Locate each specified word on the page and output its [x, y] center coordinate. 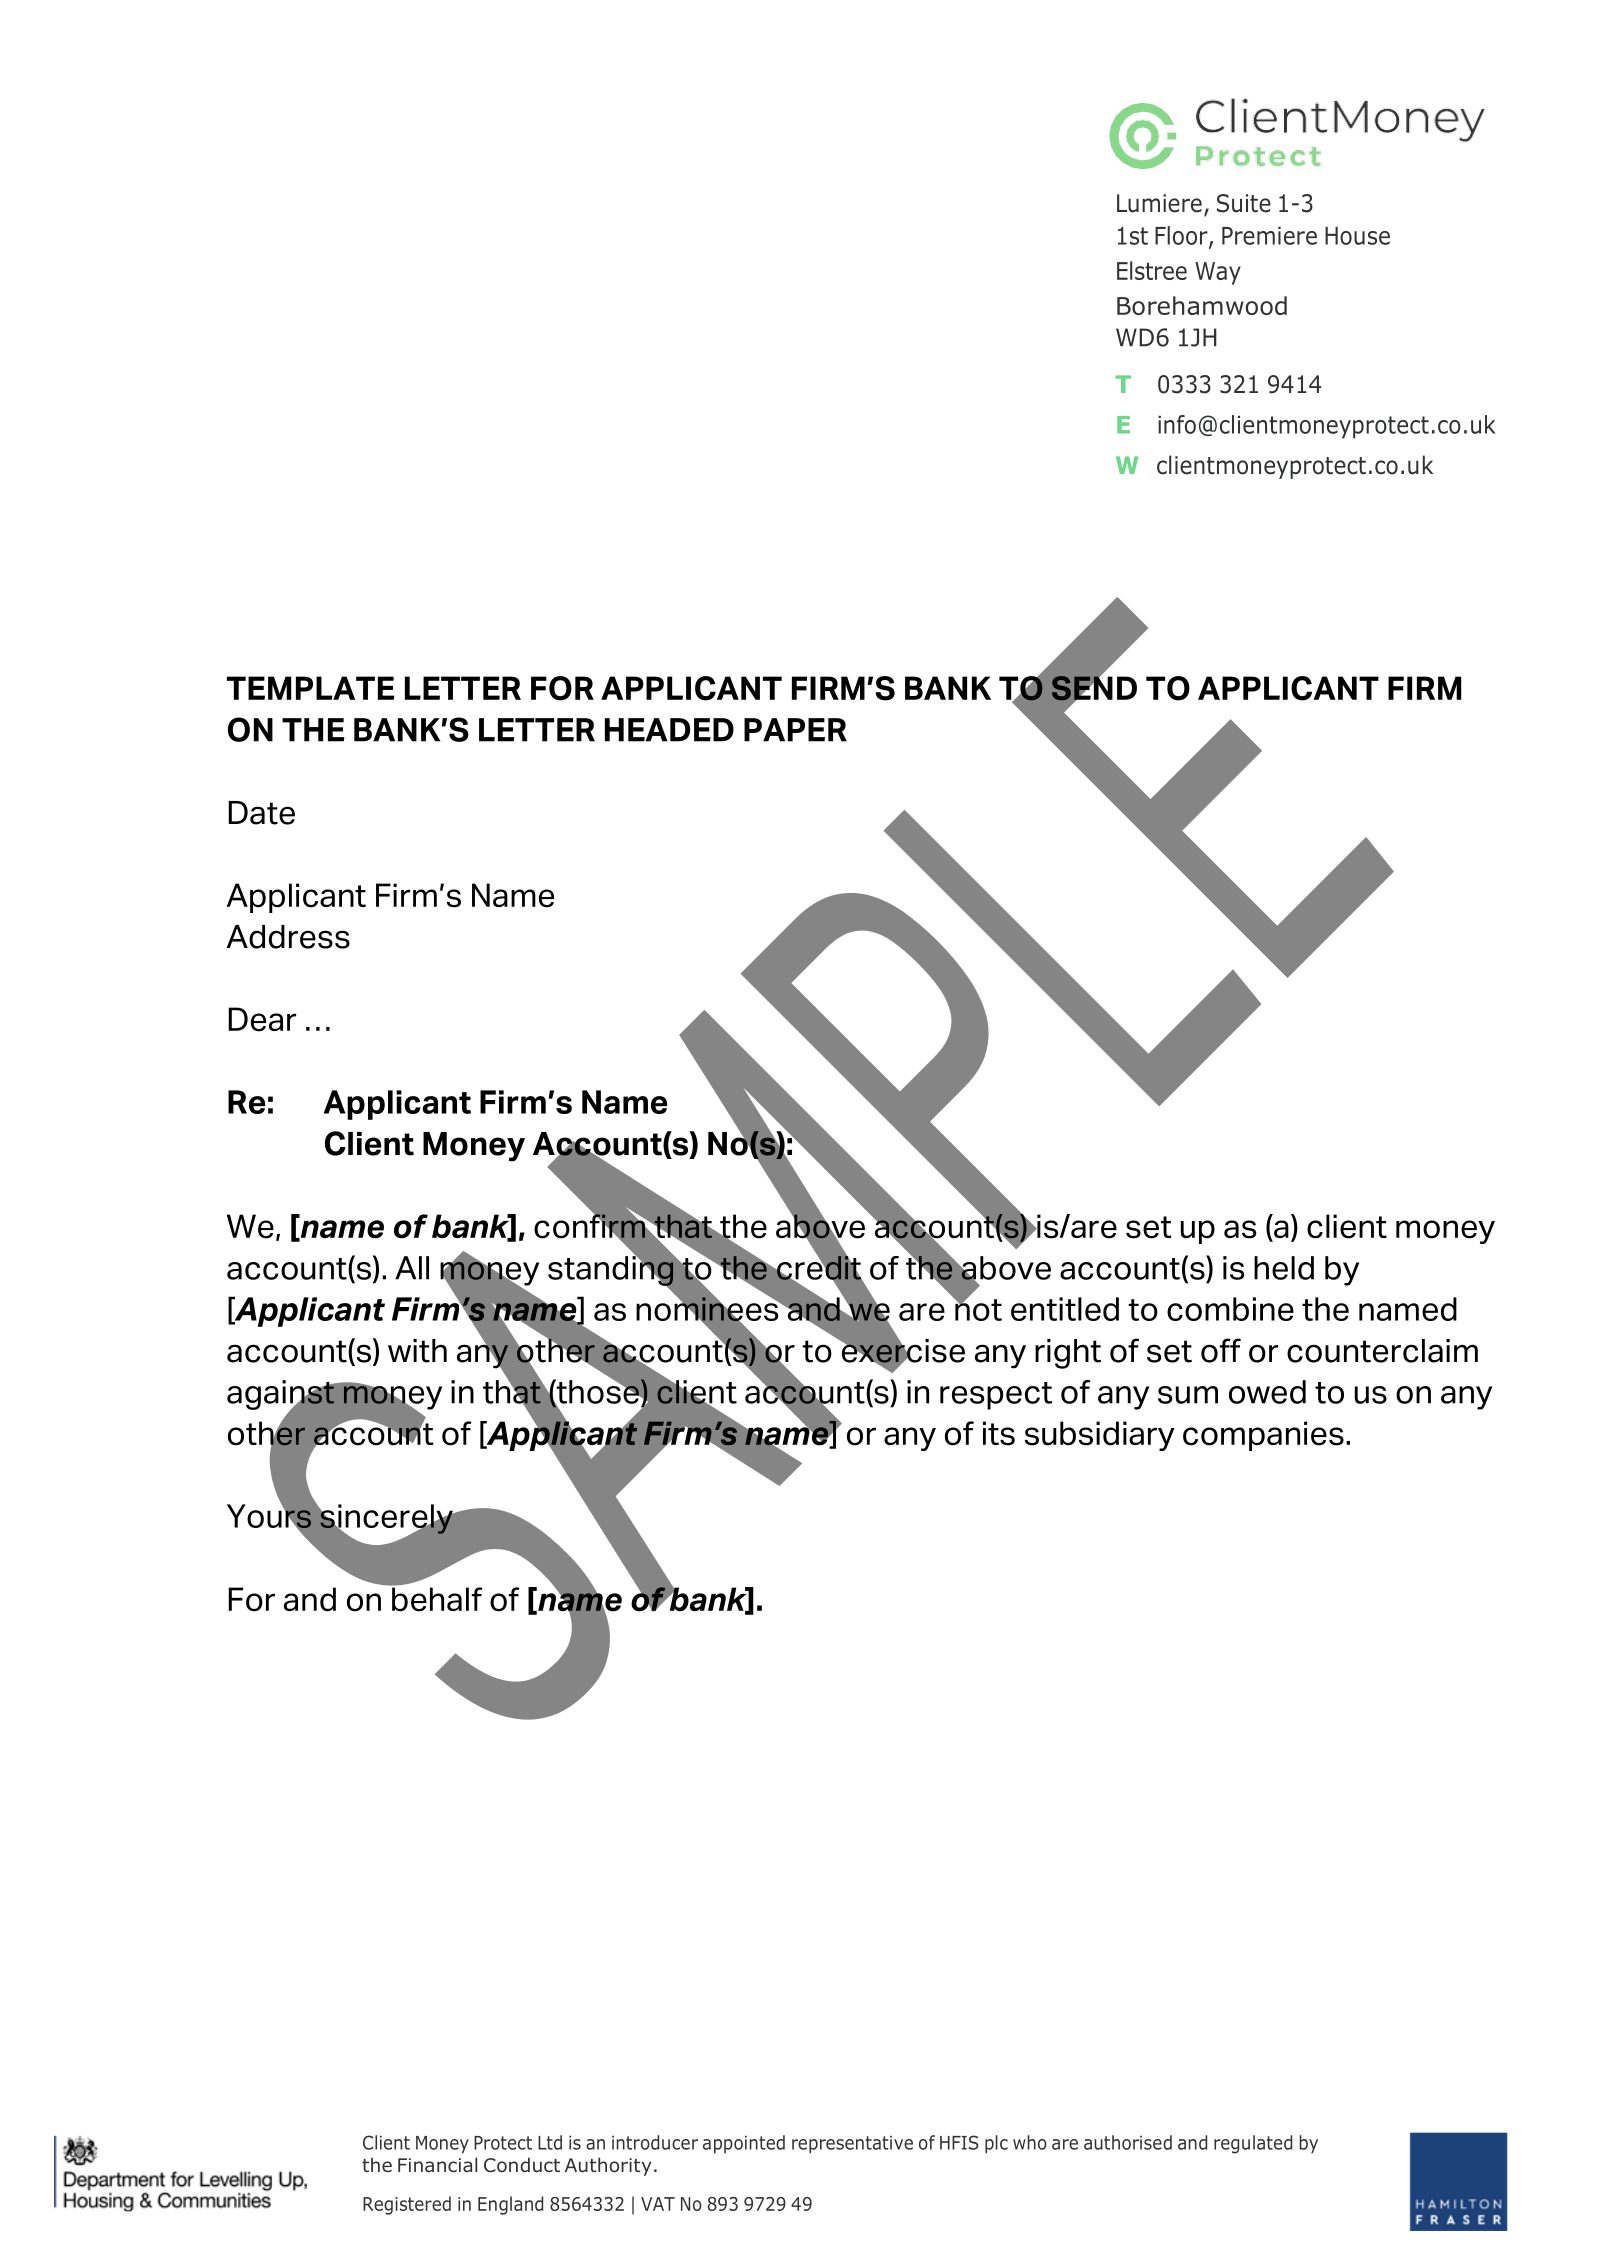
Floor [1182, 236]
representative [852, 2145]
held [1284, 1268]
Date [261, 813]
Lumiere [1159, 203]
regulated [1253, 2144]
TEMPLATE [310, 688]
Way [1218, 273]
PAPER [795, 730]
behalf [436, 1598]
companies [1263, 1436]
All [412, 1268]
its [999, 1433]
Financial [437, 2165]
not [977, 1309]
